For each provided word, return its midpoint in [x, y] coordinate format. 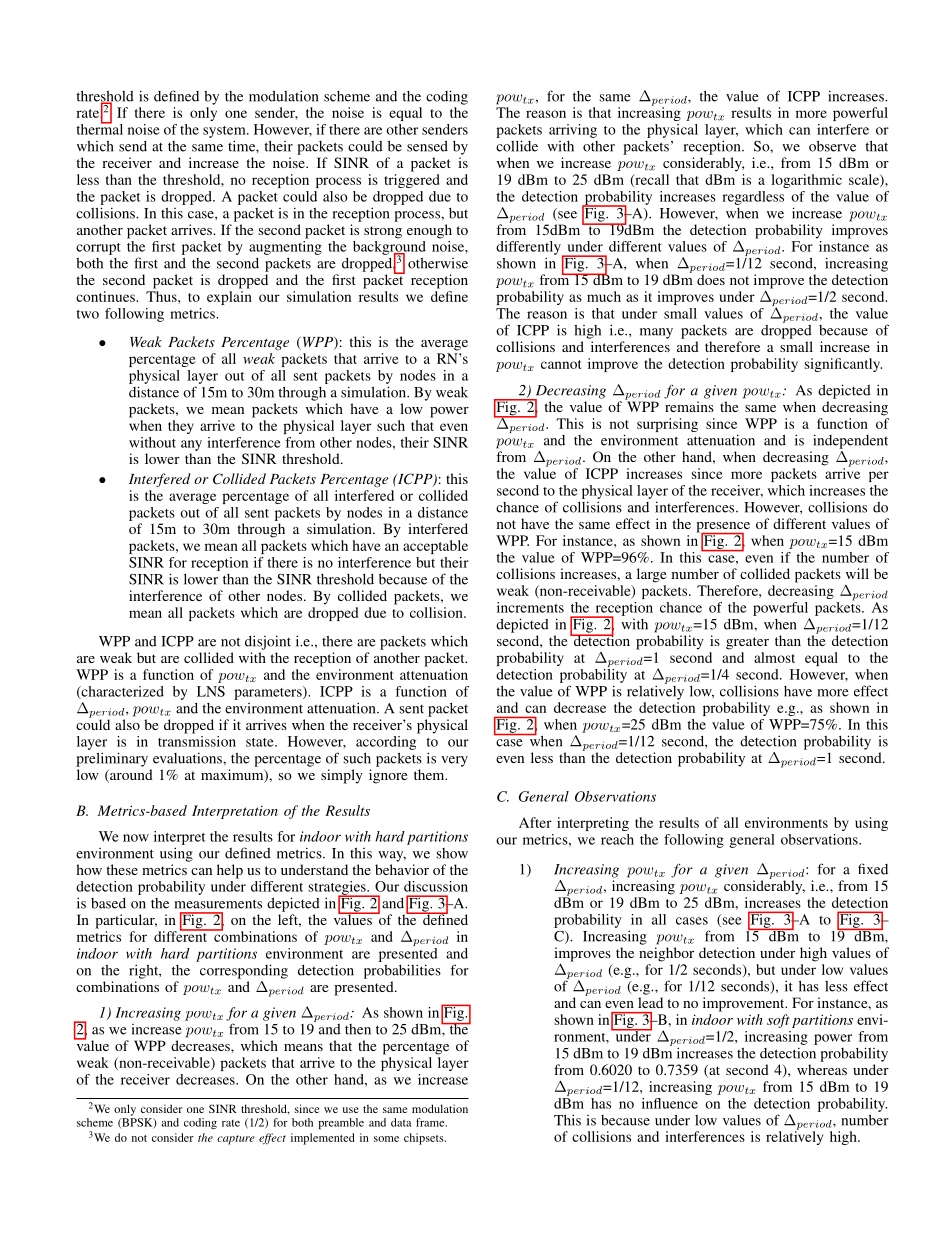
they [181, 427]
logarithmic [806, 181]
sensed [427, 146]
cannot [561, 364]
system [225, 132]
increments [530, 607]
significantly [843, 365]
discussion [436, 886]
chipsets [425, 1139]
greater [747, 643]
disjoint [268, 642]
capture [236, 1140]
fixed [873, 869]
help [230, 871]
